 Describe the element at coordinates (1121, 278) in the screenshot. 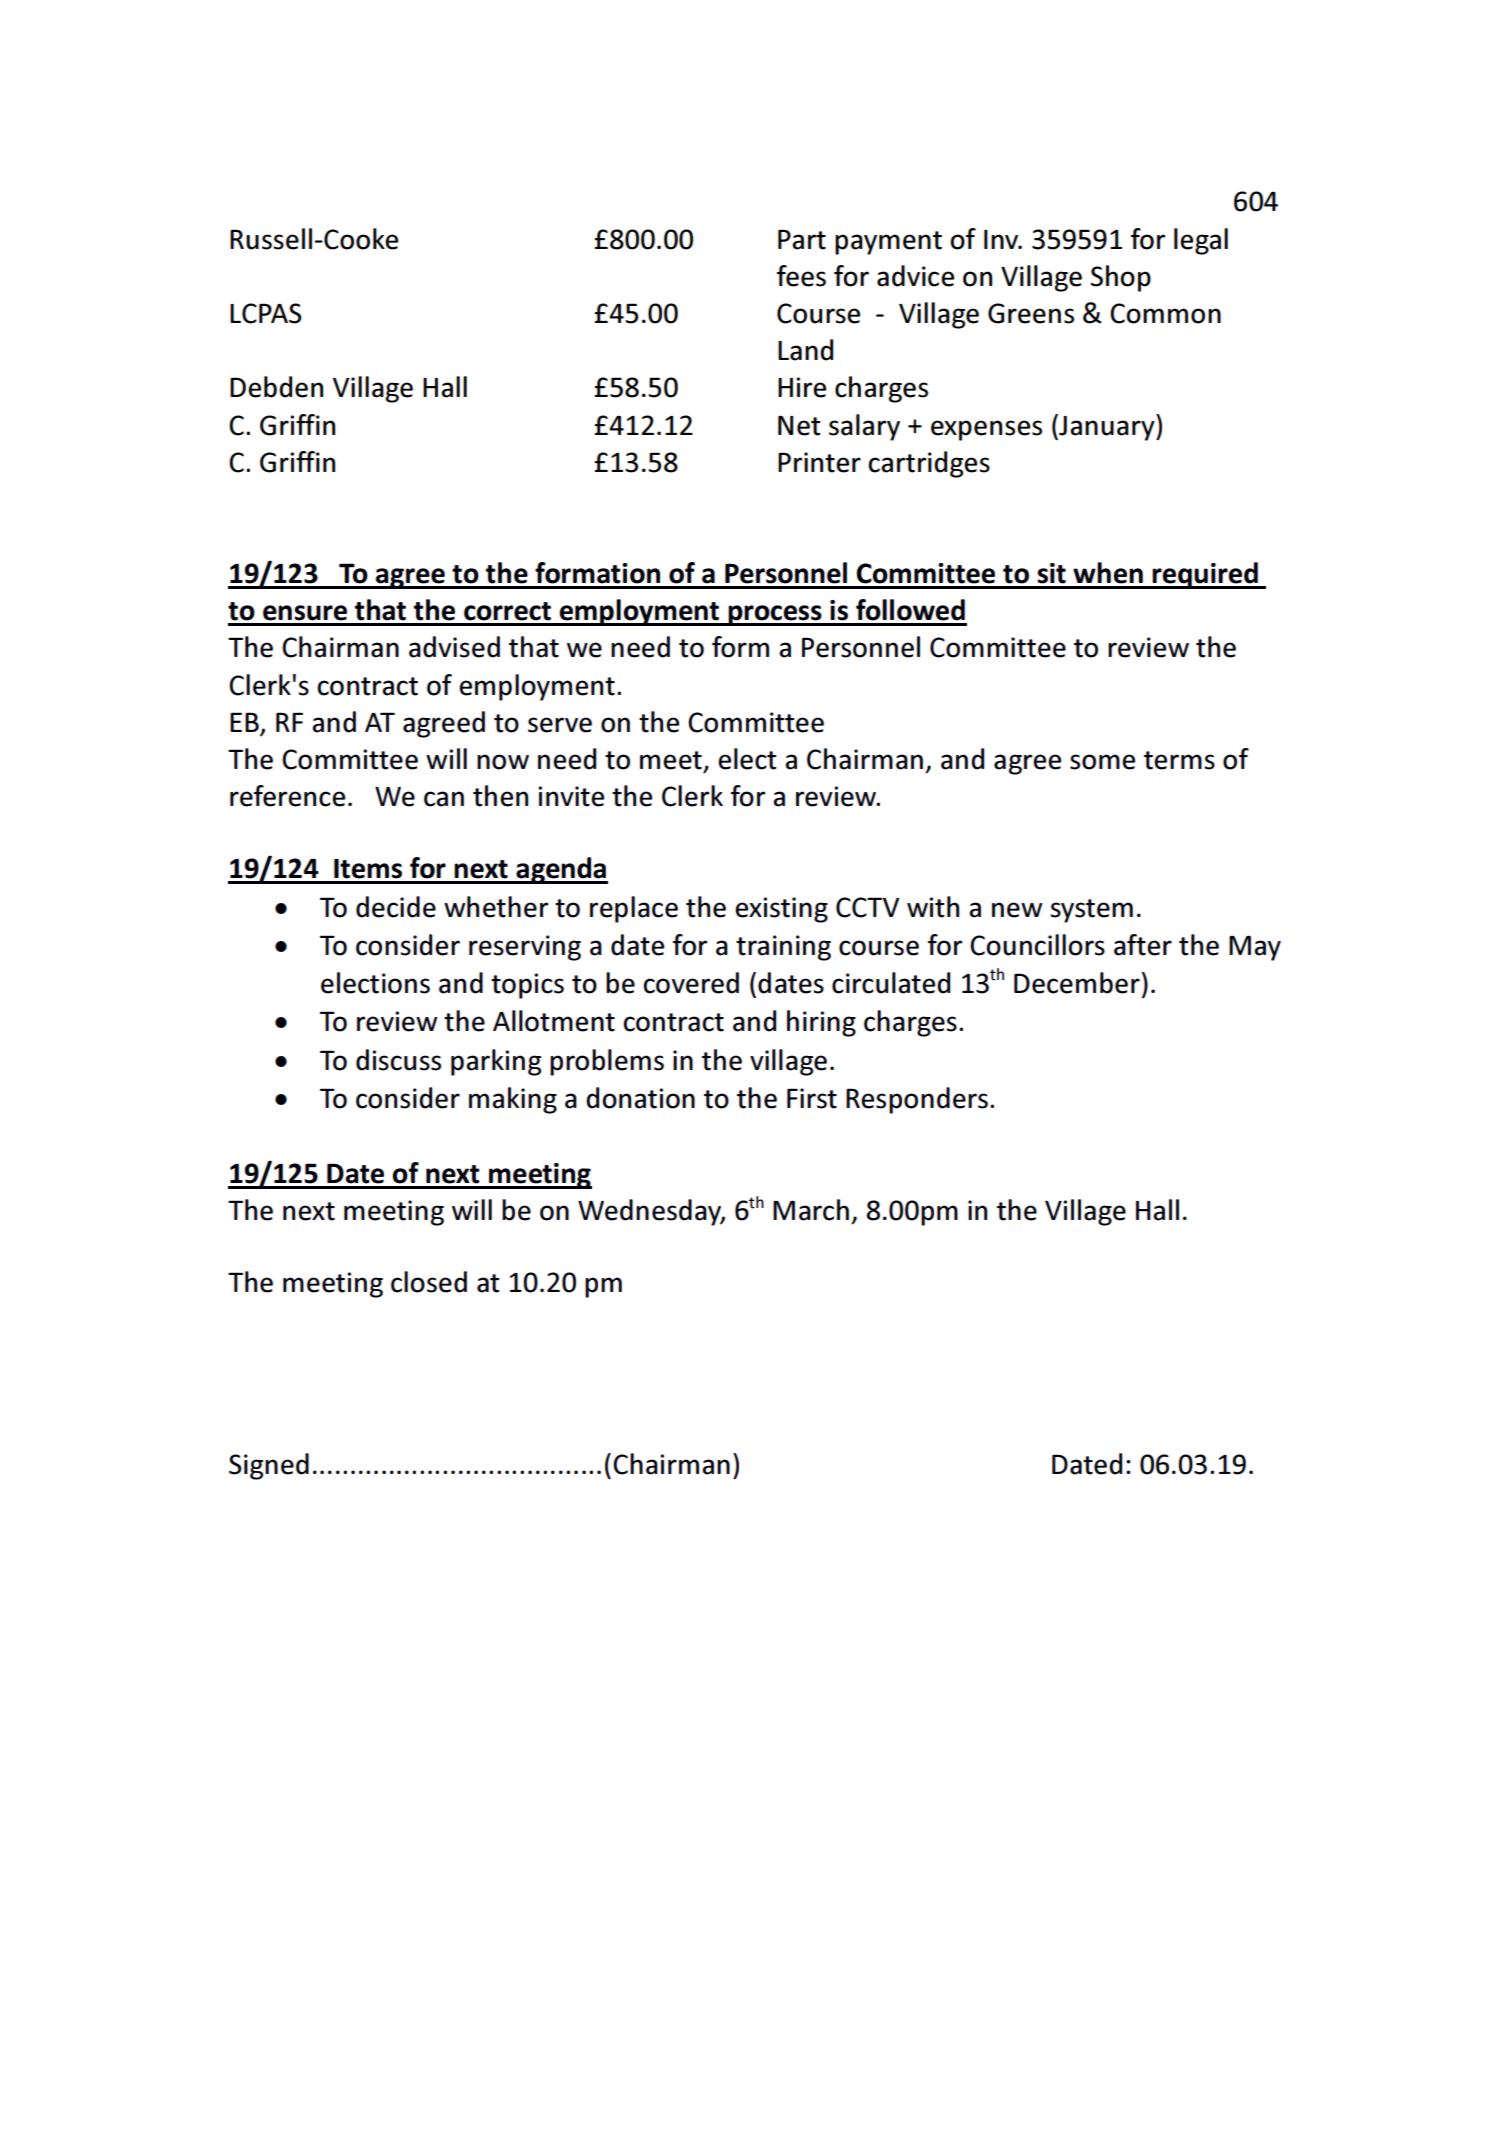

I see `Shop` at that location.
